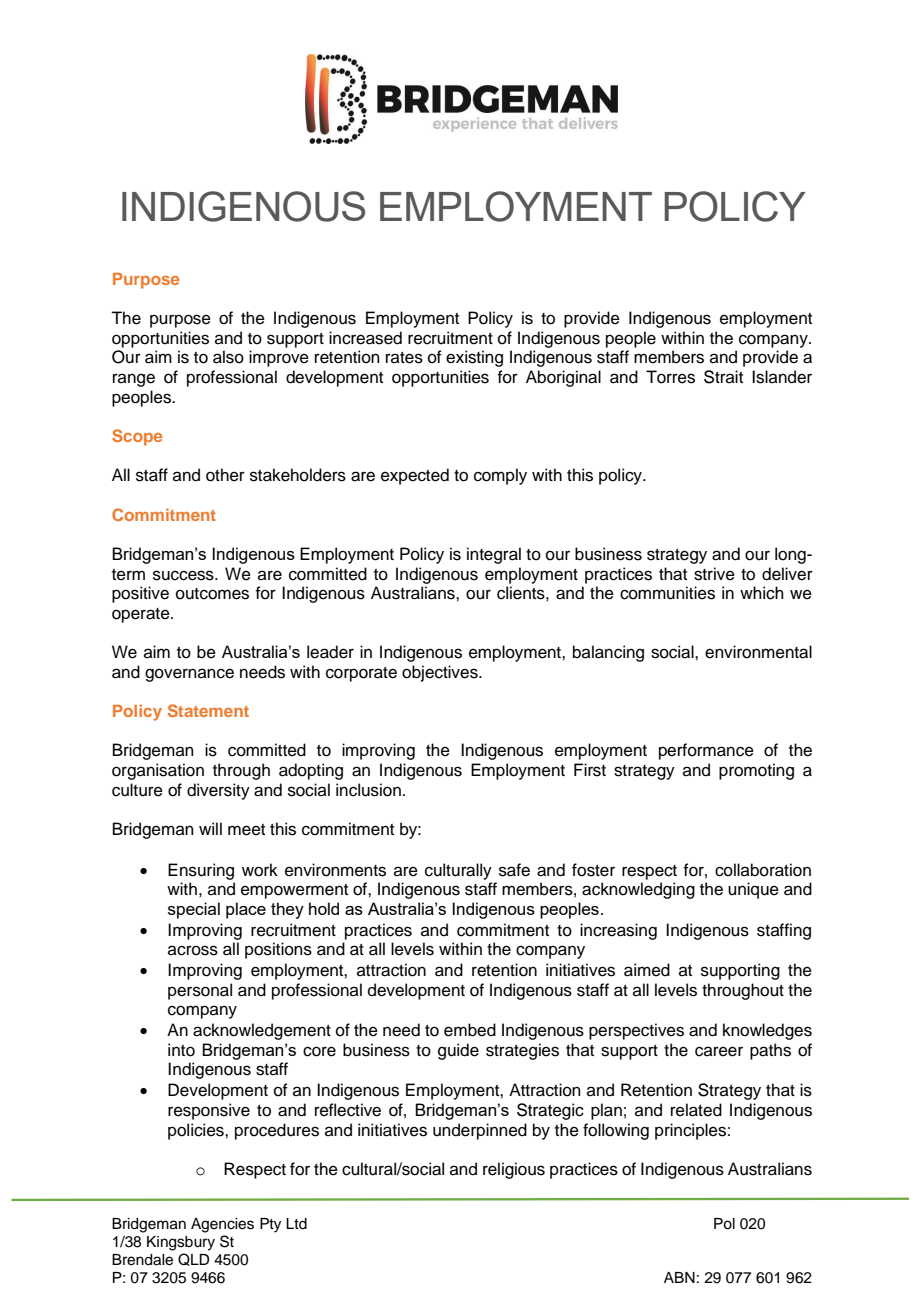 This page has height=1308, width=924. Describe the element at coordinates (647, 970) in the page. I see `aimed` at that location.
